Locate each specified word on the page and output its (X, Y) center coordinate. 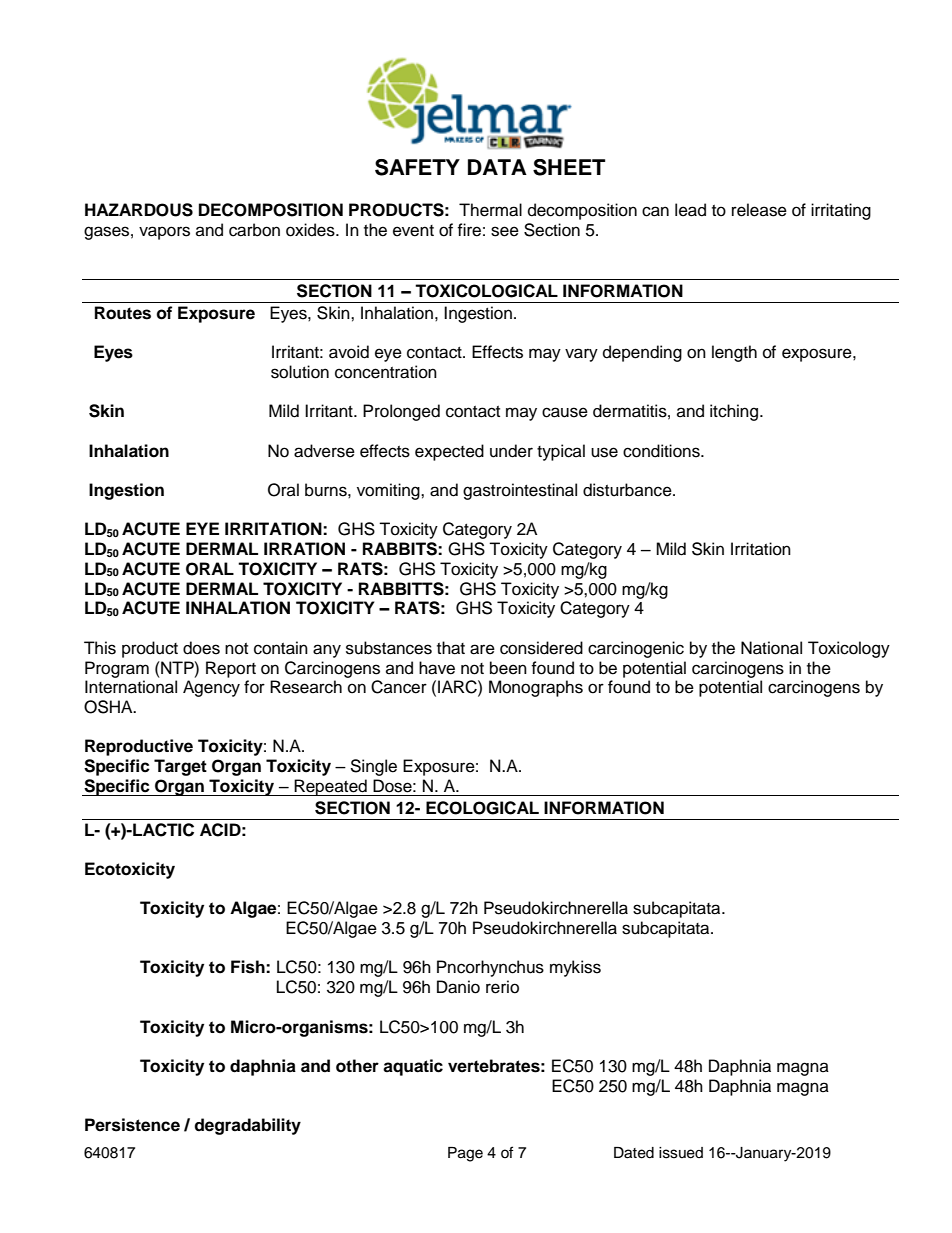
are (482, 649)
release (759, 210)
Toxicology (849, 649)
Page (465, 1154)
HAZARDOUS (139, 210)
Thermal (490, 210)
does (201, 648)
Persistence (132, 1125)
